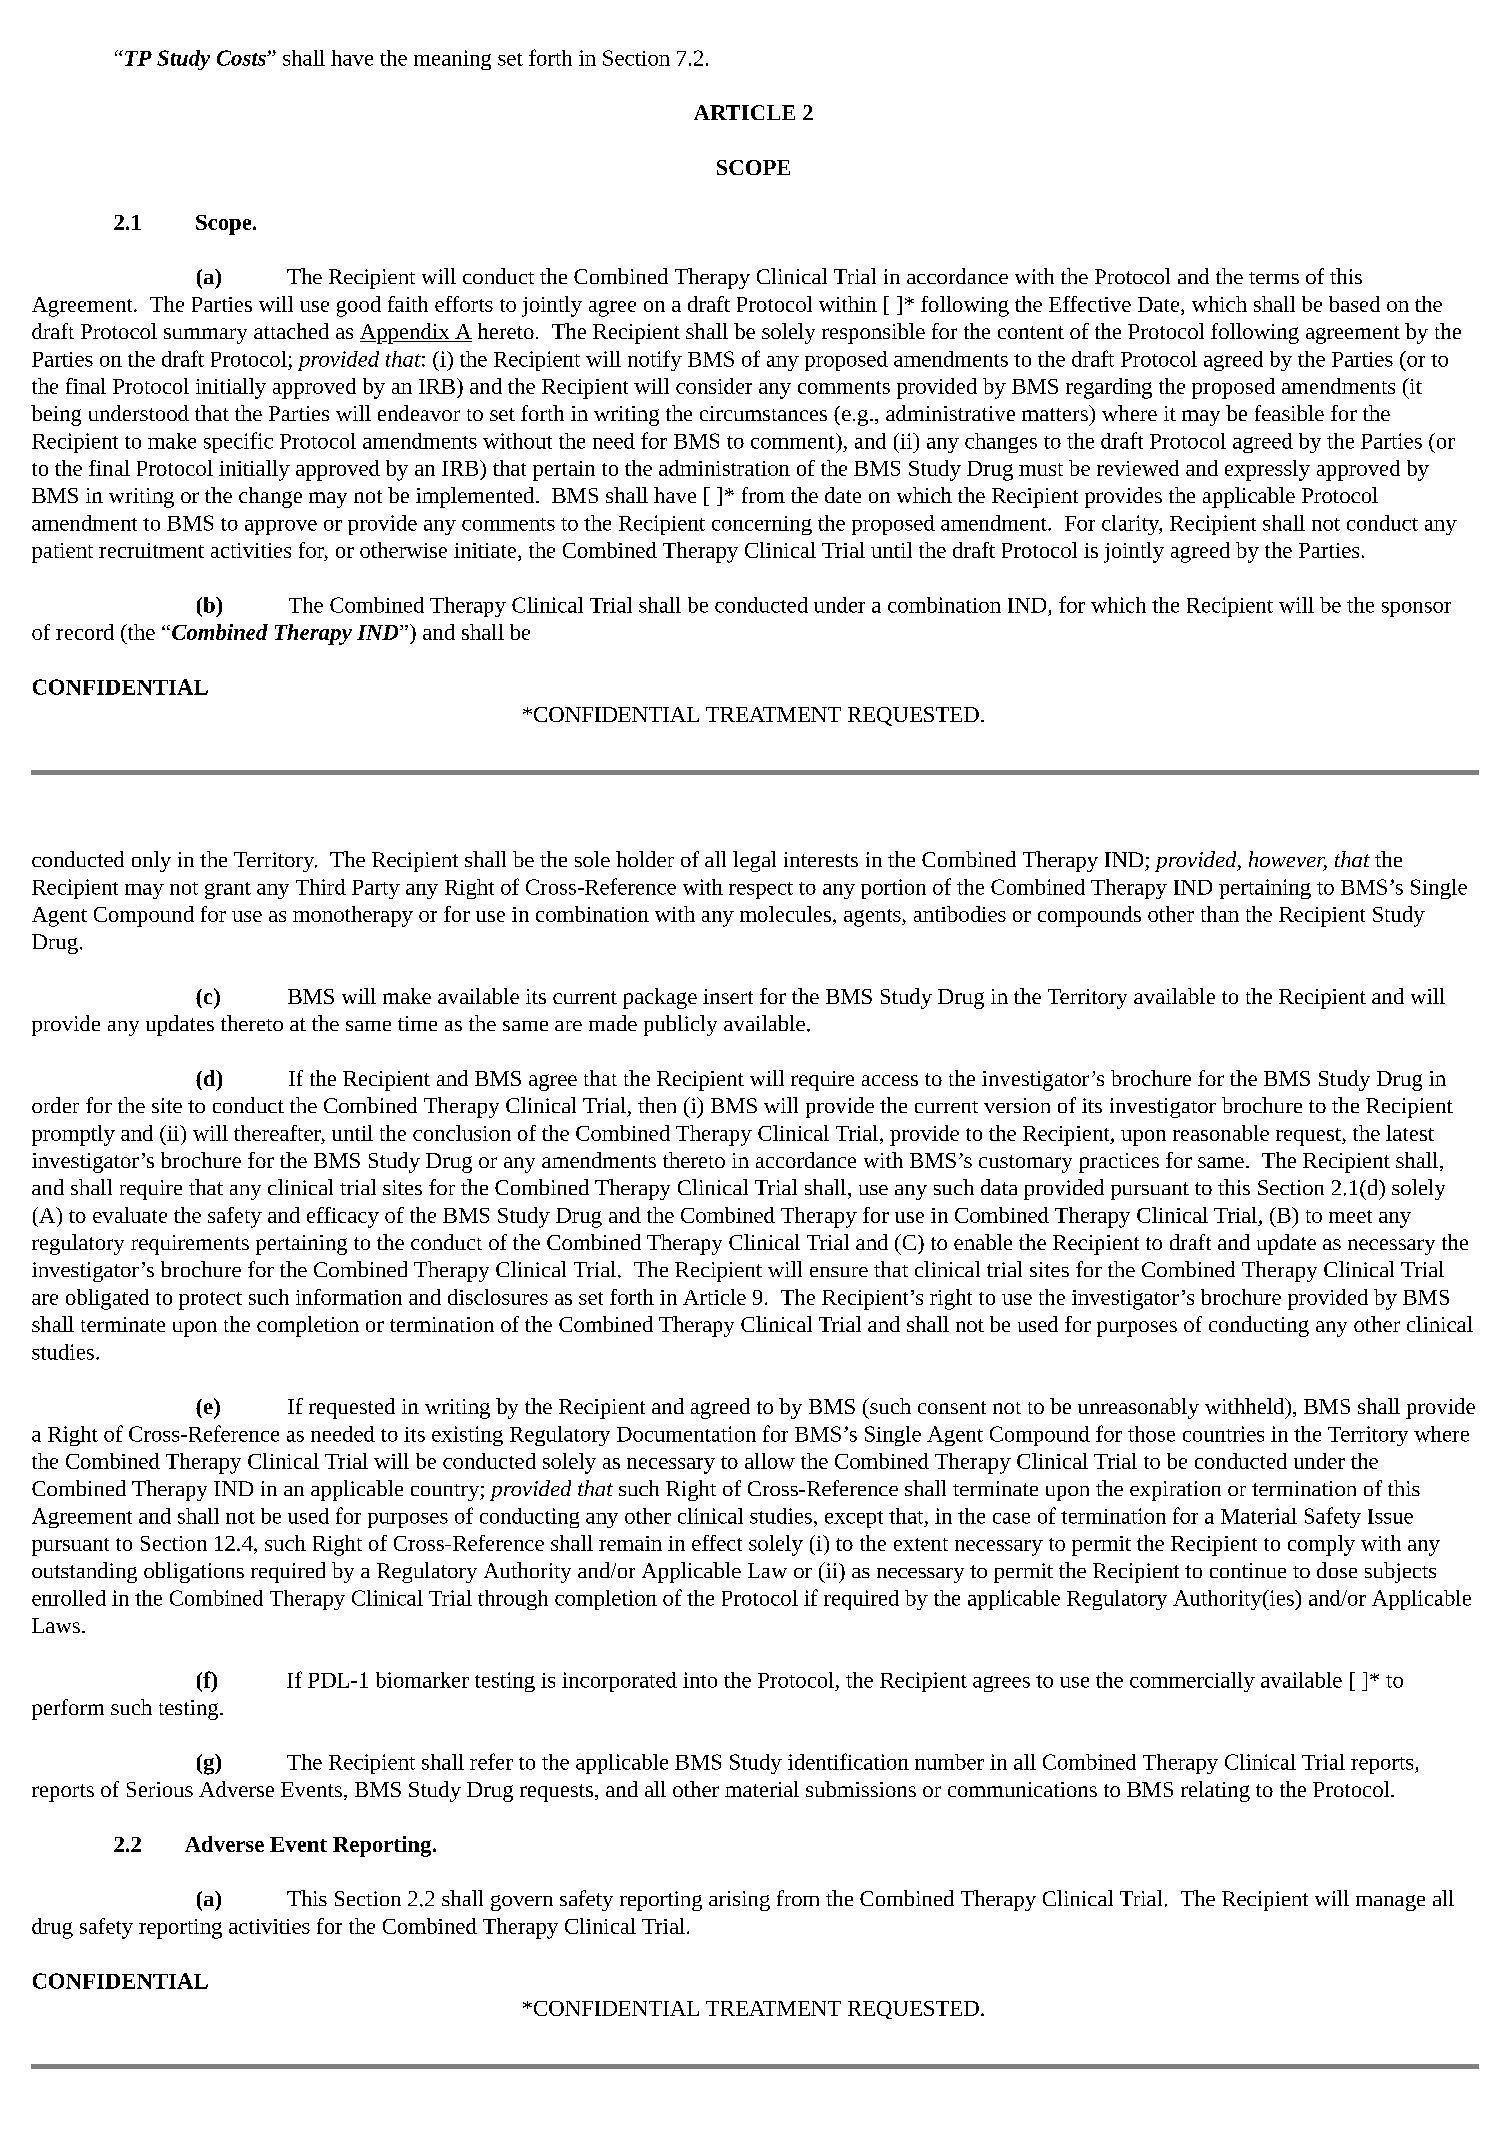 Image resolution: width=1506 pixels, height=2131 pixels. What do you see at coordinates (210, 1301) in the image?
I see `protect` at bounding box center [210, 1301].
